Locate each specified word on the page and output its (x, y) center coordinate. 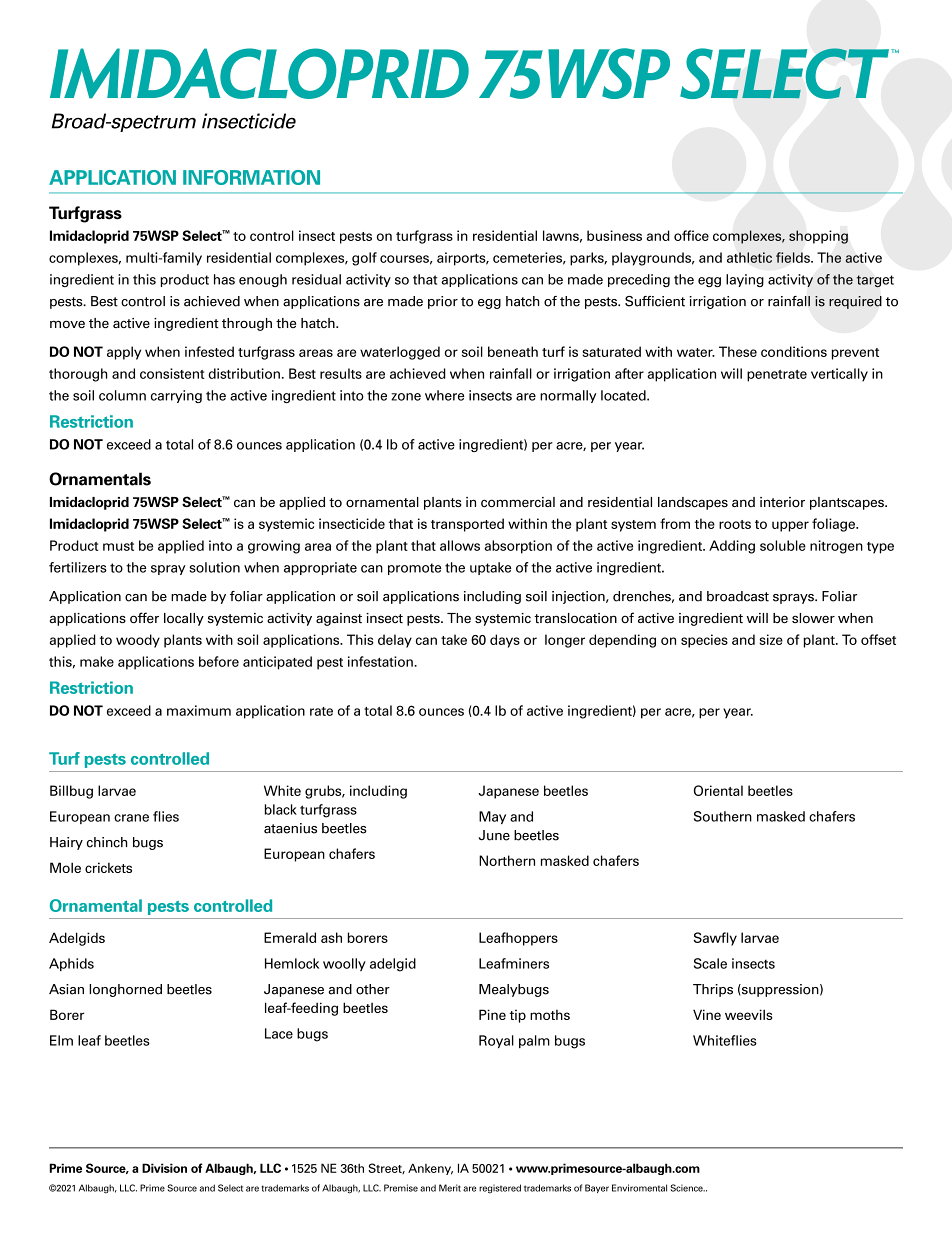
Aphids (71, 964)
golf (364, 259)
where (444, 395)
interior (782, 502)
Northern (507, 860)
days (505, 641)
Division (164, 1168)
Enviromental (639, 1188)
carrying (176, 396)
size (771, 639)
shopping (818, 237)
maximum (199, 710)
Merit (450, 1188)
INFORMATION (251, 177)
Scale (710, 963)
